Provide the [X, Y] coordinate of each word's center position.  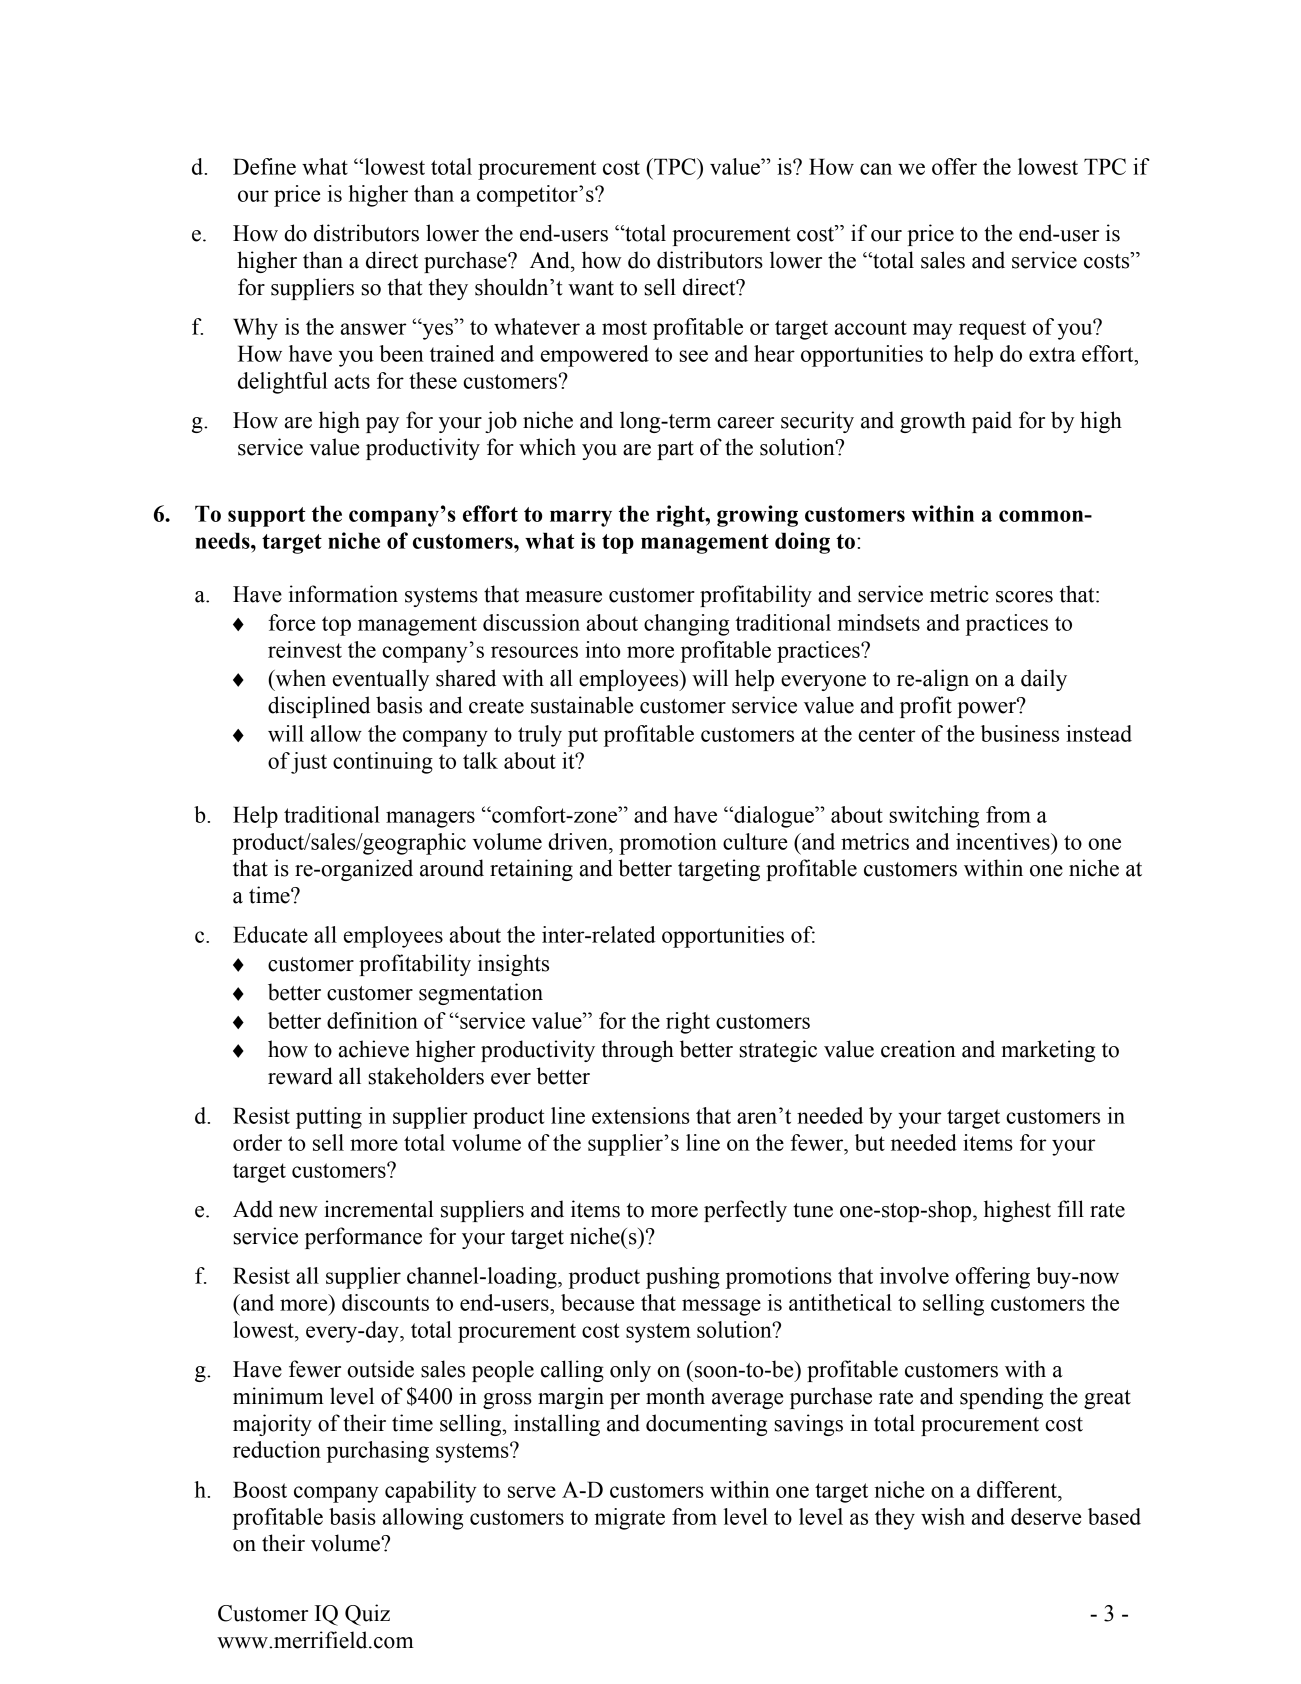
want [591, 288]
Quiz [367, 1615]
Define [264, 166]
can [876, 169]
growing [757, 516]
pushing [683, 1278]
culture [755, 841]
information [343, 594]
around [452, 868]
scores [1024, 597]
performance [363, 1238]
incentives [1004, 841]
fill [1071, 1208]
